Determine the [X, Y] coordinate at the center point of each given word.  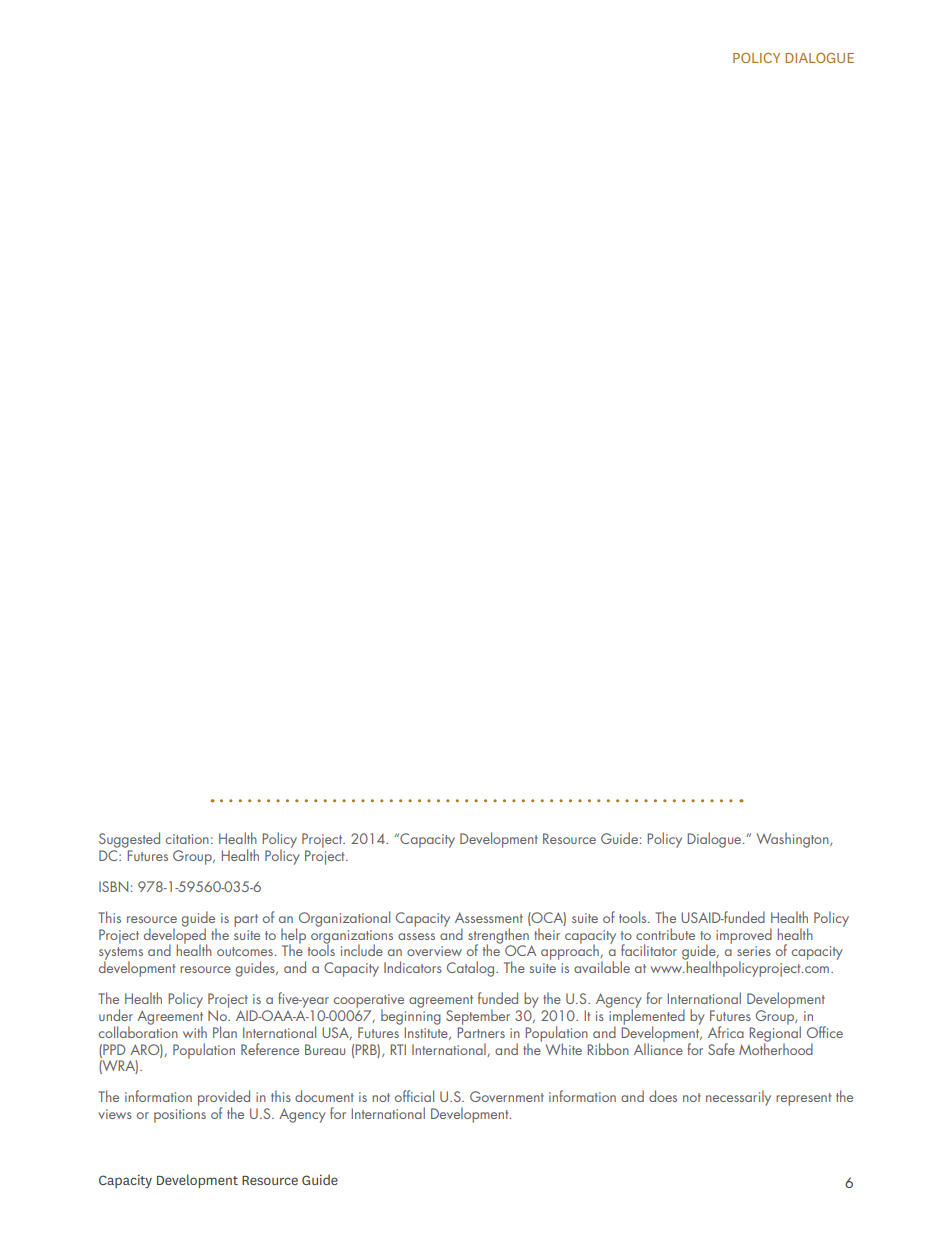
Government [507, 1096]
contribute [665, 934]
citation [187, 839]
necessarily [738, 1098]
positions [180, 1116]
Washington [794, 840]
